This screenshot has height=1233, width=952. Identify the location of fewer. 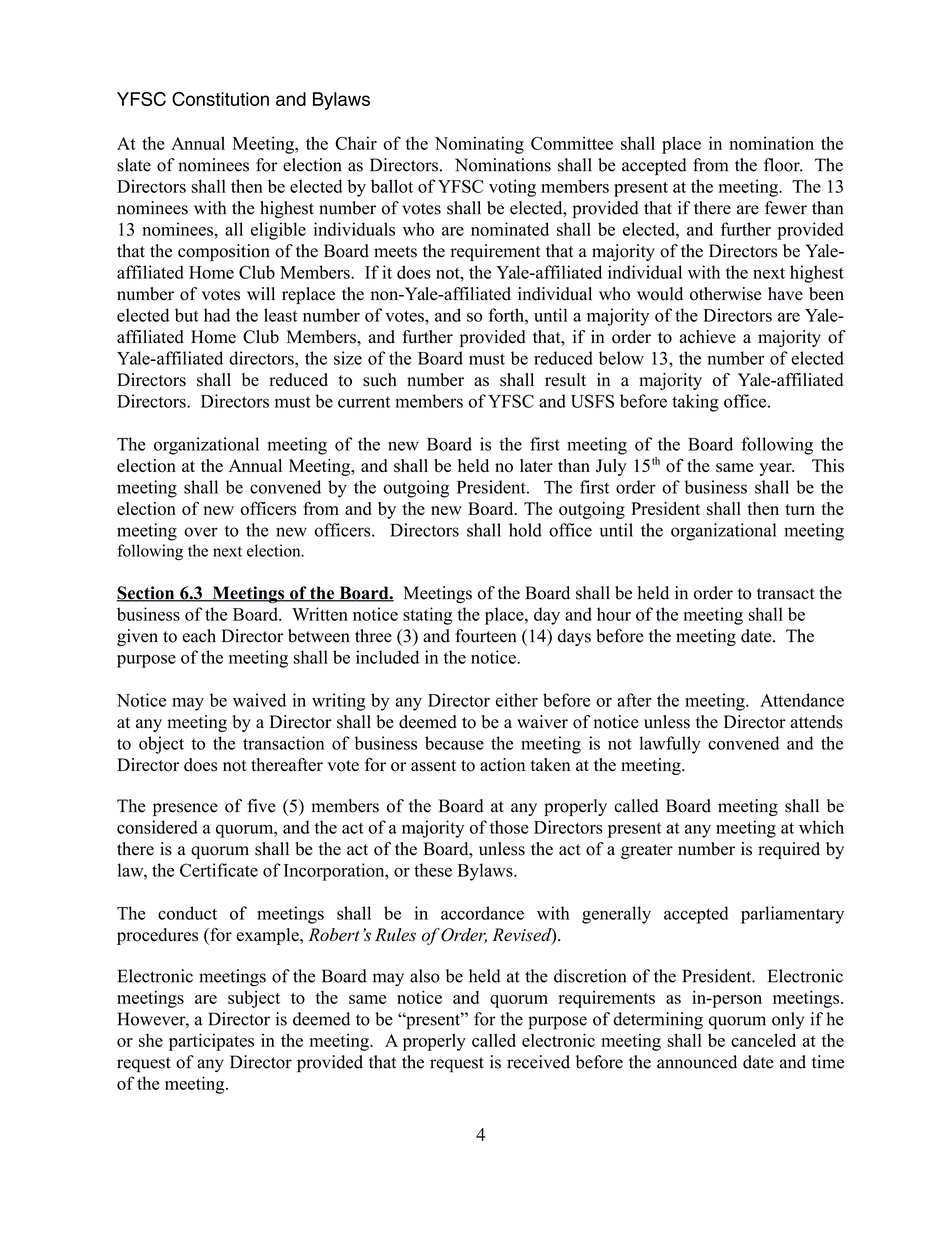
(786, 208).
